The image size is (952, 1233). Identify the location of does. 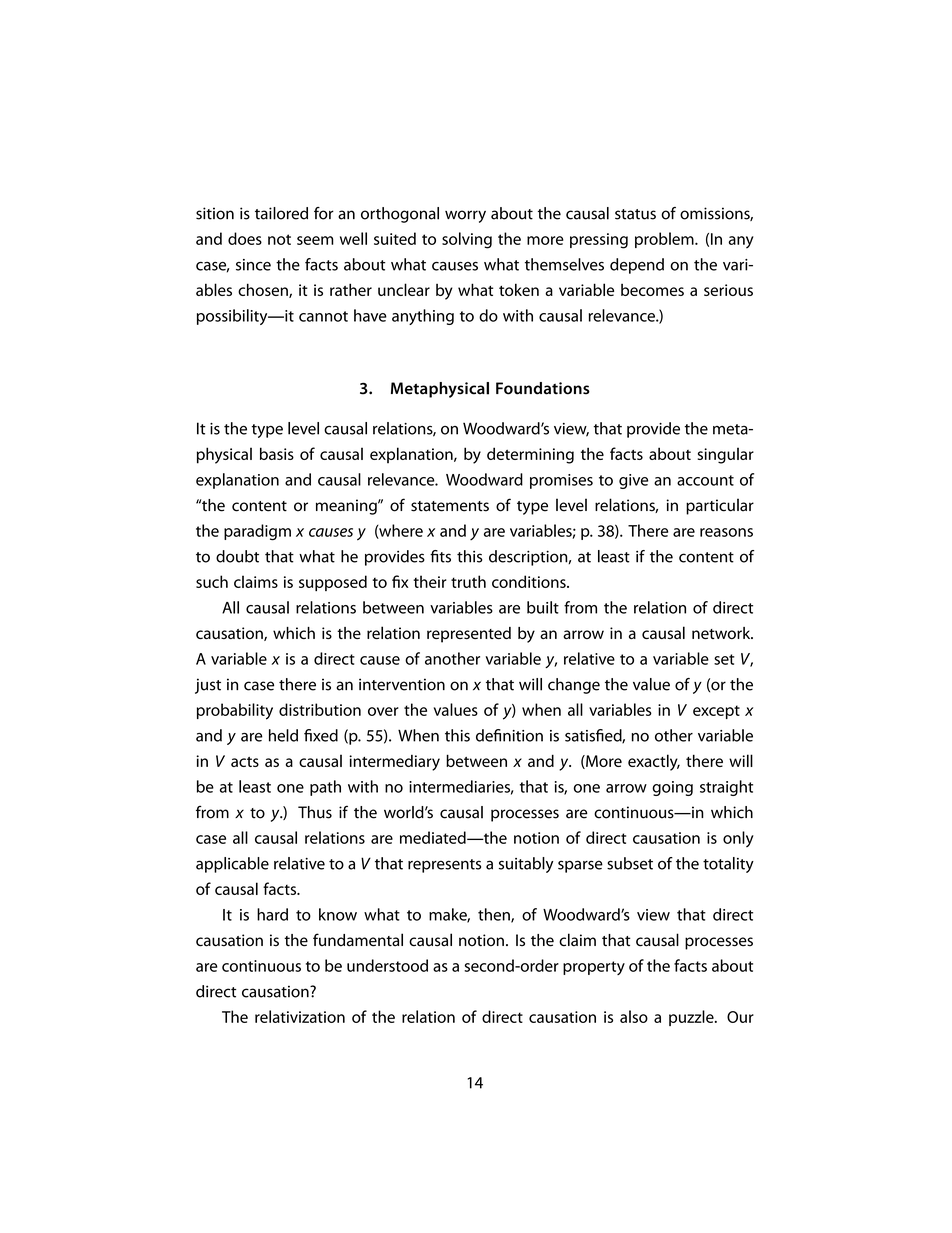
(245, 238).
